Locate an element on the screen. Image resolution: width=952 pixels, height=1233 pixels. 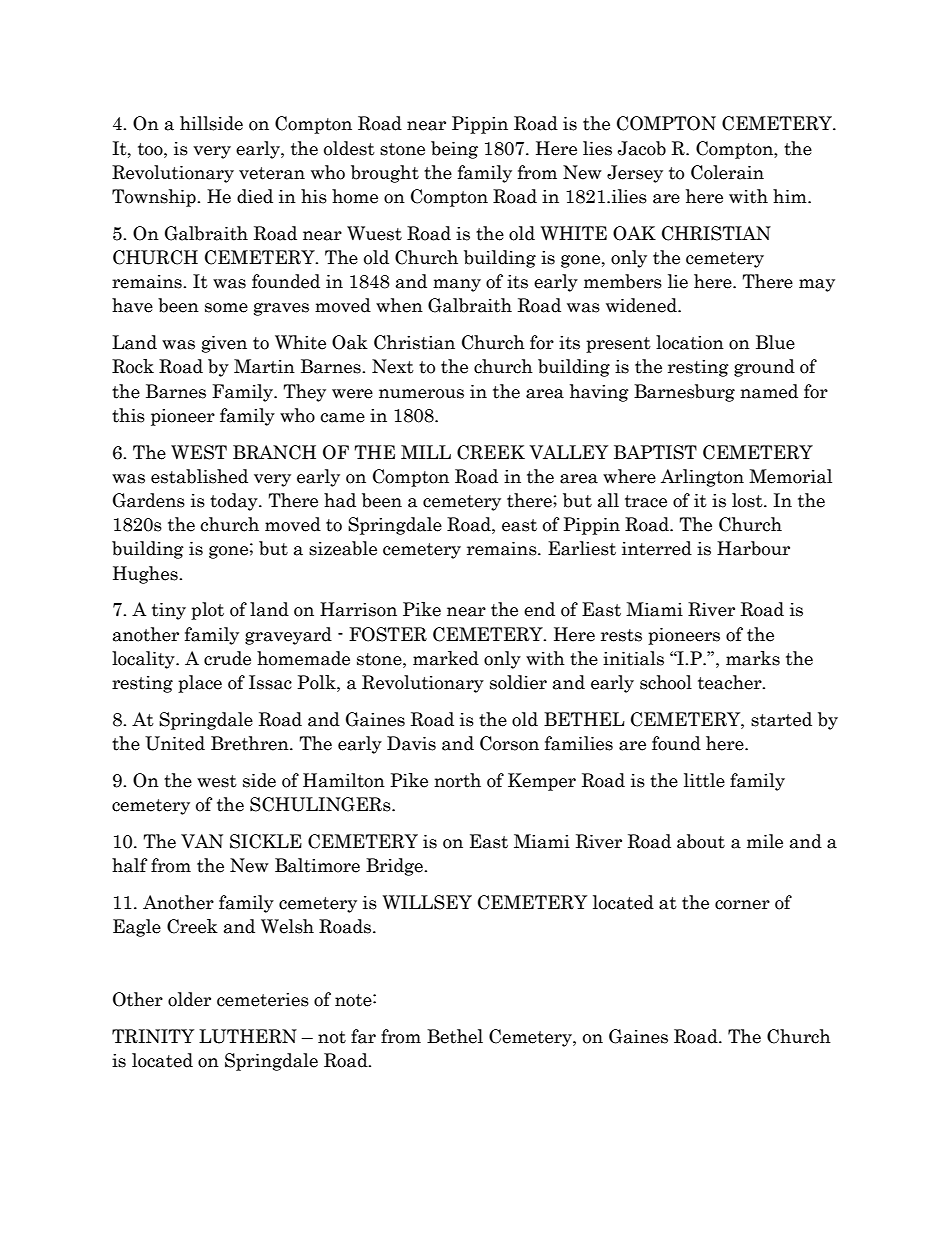
Davis is located at coordinates (411, 743).
